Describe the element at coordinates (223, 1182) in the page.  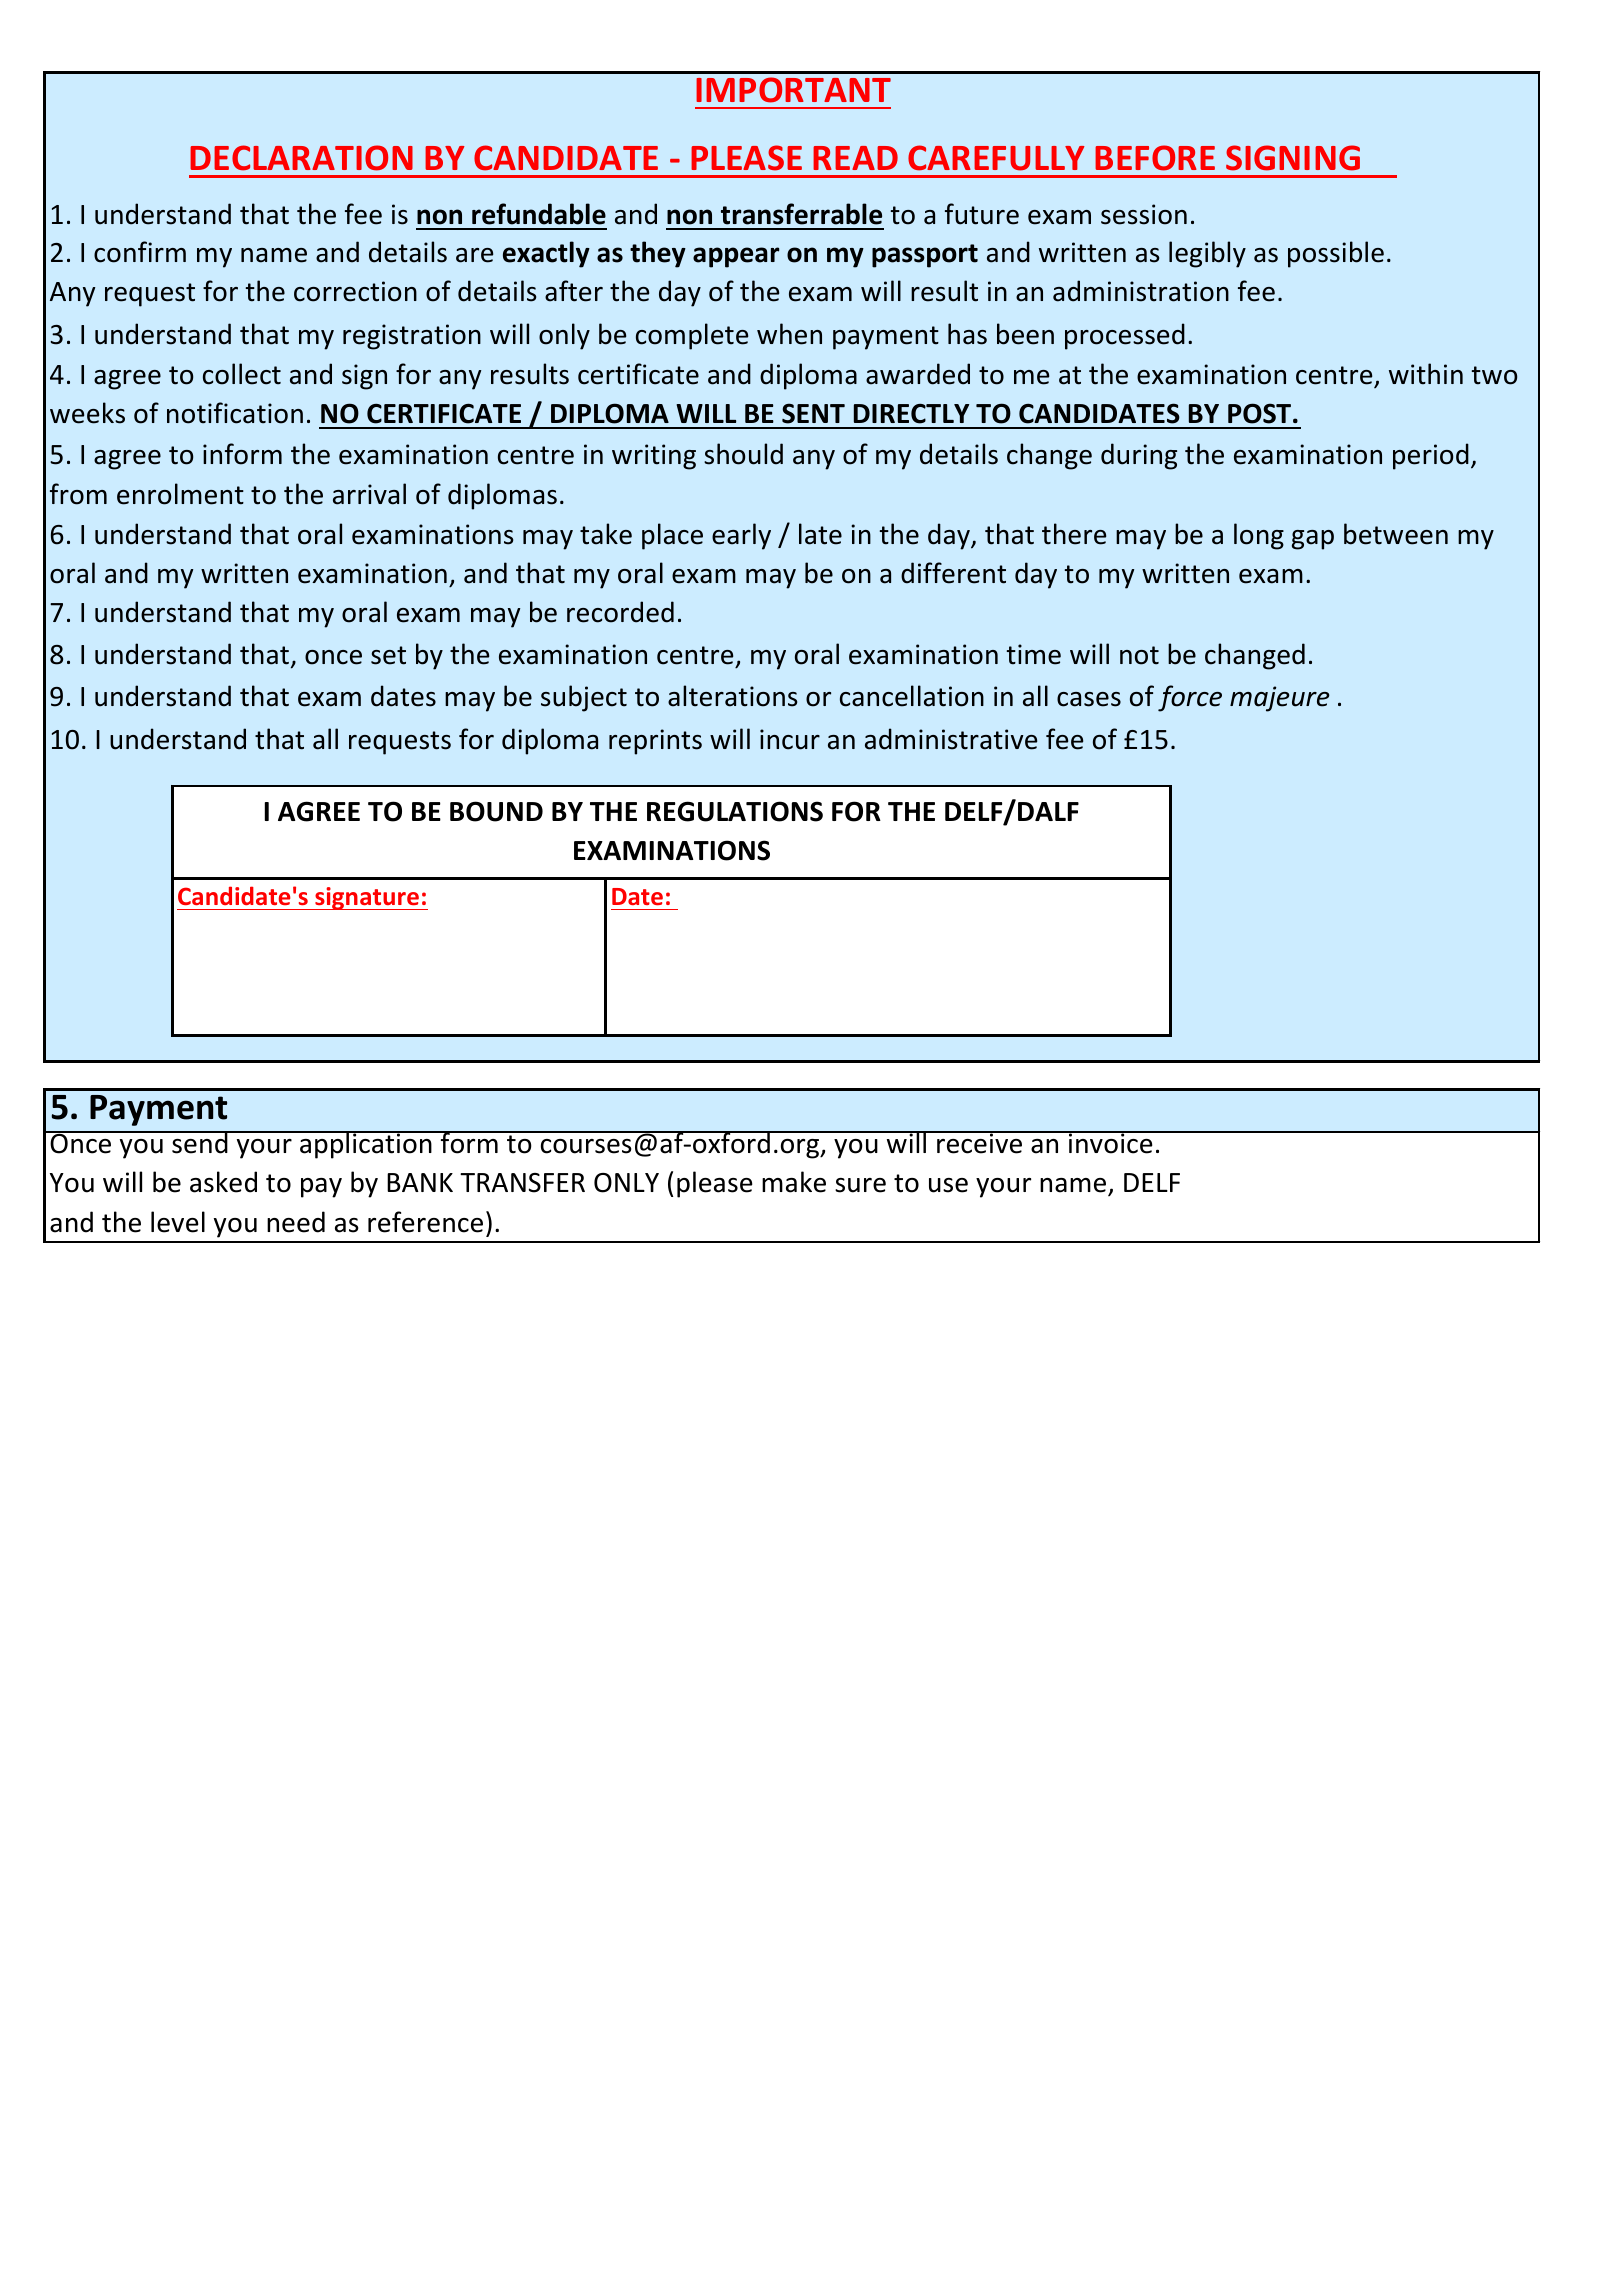
I see `asked` at that location.
